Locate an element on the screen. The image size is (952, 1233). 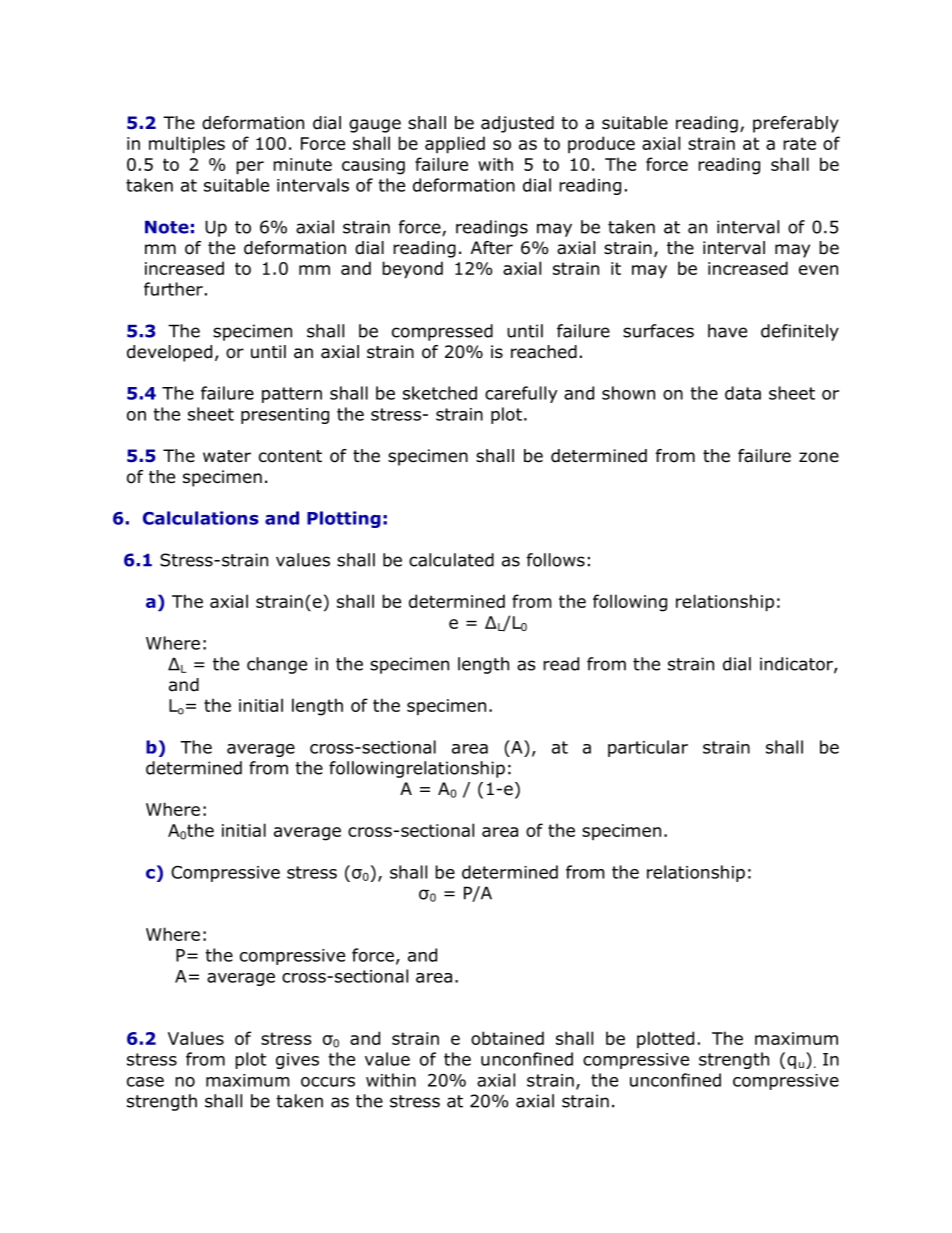
per is located at coordinates (250, 168).
